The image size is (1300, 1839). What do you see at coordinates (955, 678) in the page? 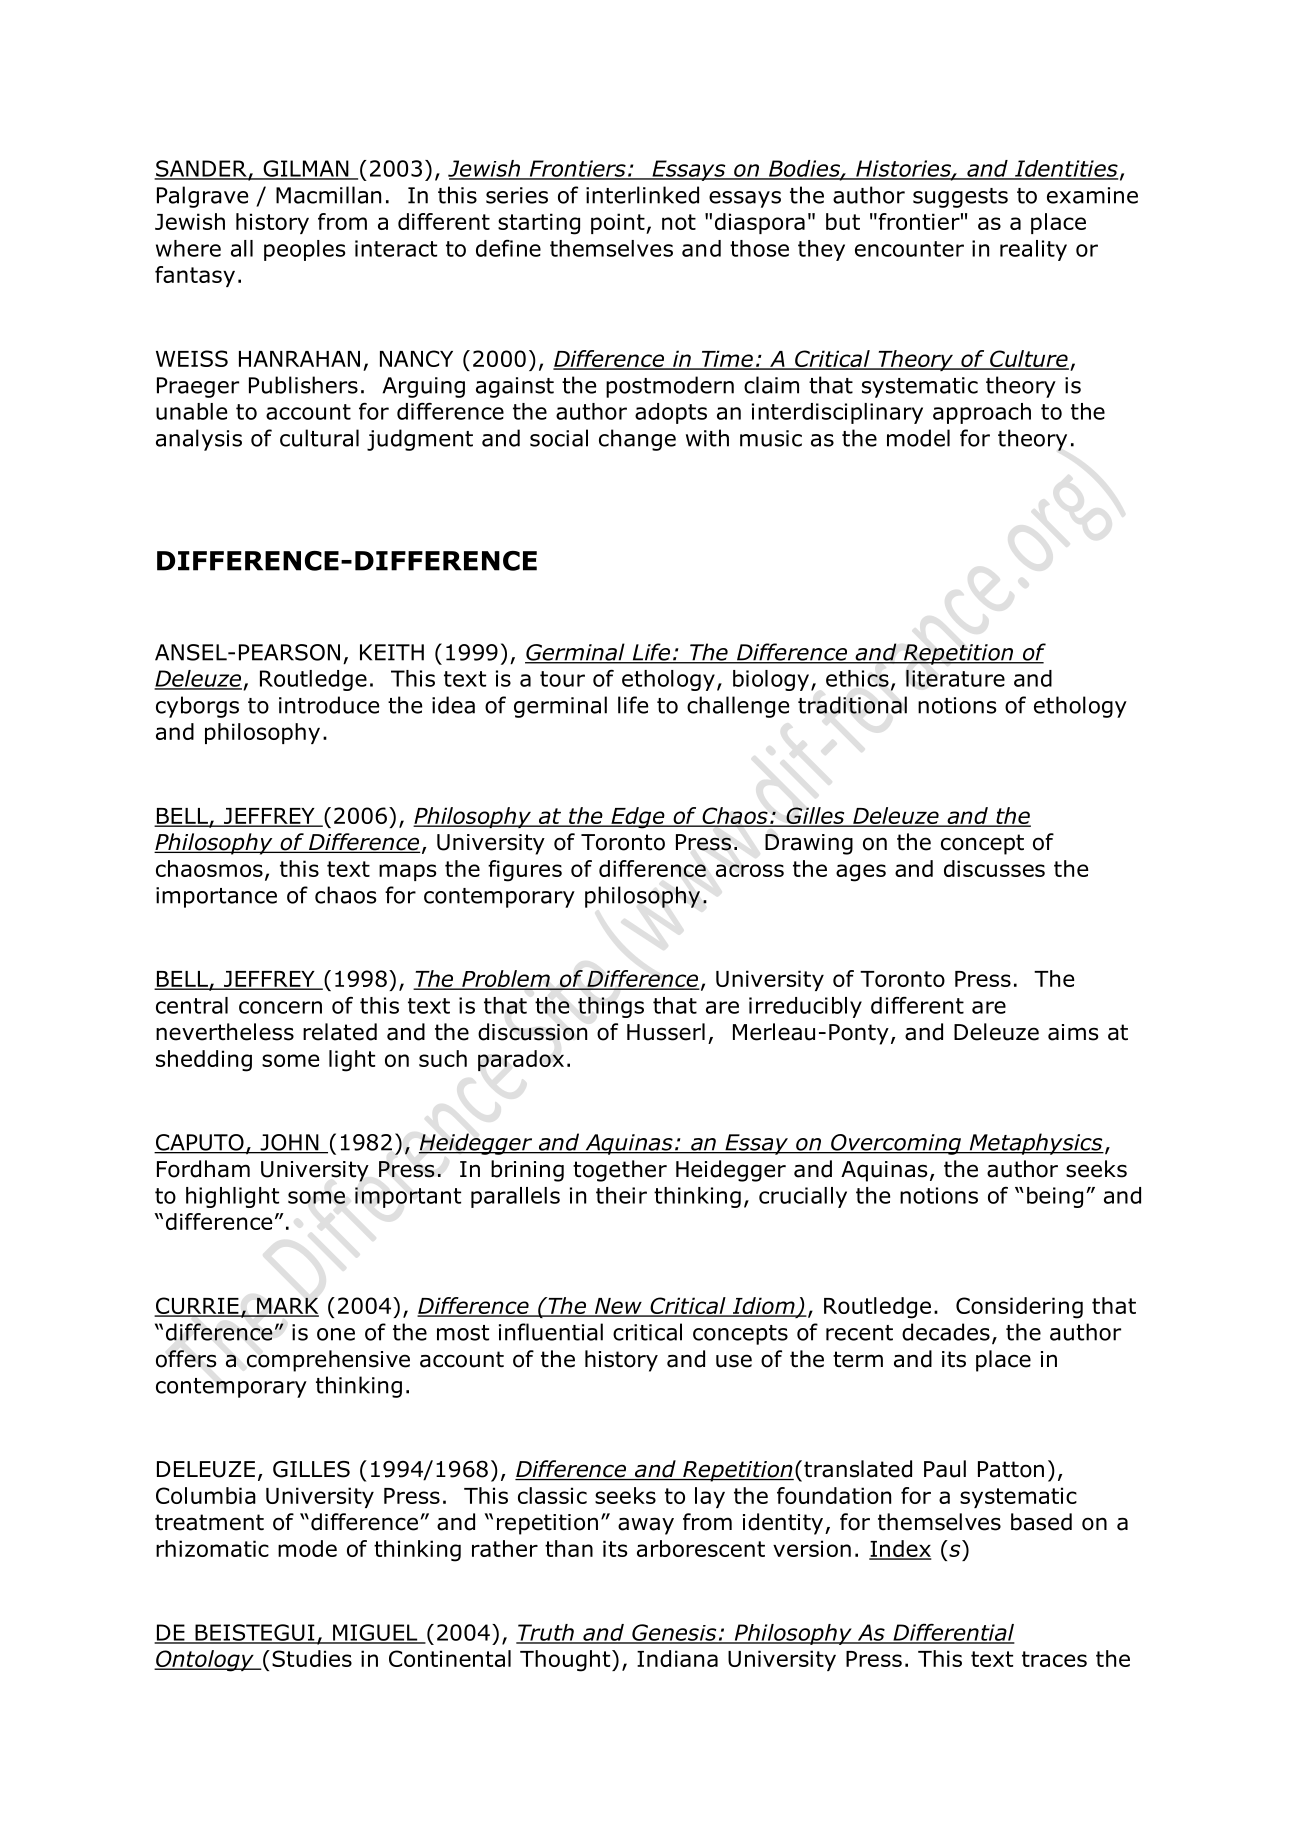
I see `literature` at bounding box center [955, 678].
